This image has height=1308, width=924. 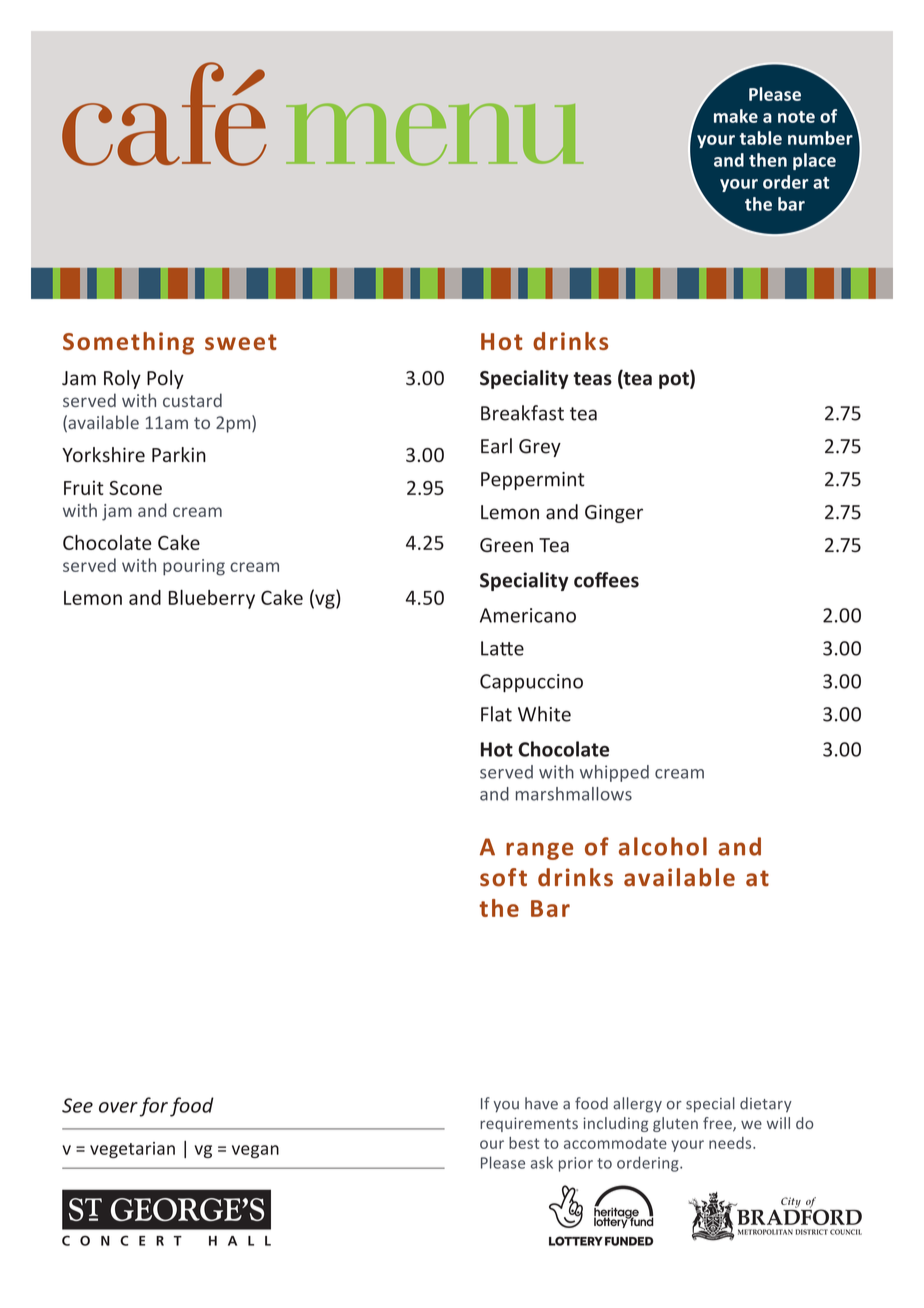 What do you see at coordinates (524, 1143) in the image?
I see `best` at bounding box center [524, 1143].
